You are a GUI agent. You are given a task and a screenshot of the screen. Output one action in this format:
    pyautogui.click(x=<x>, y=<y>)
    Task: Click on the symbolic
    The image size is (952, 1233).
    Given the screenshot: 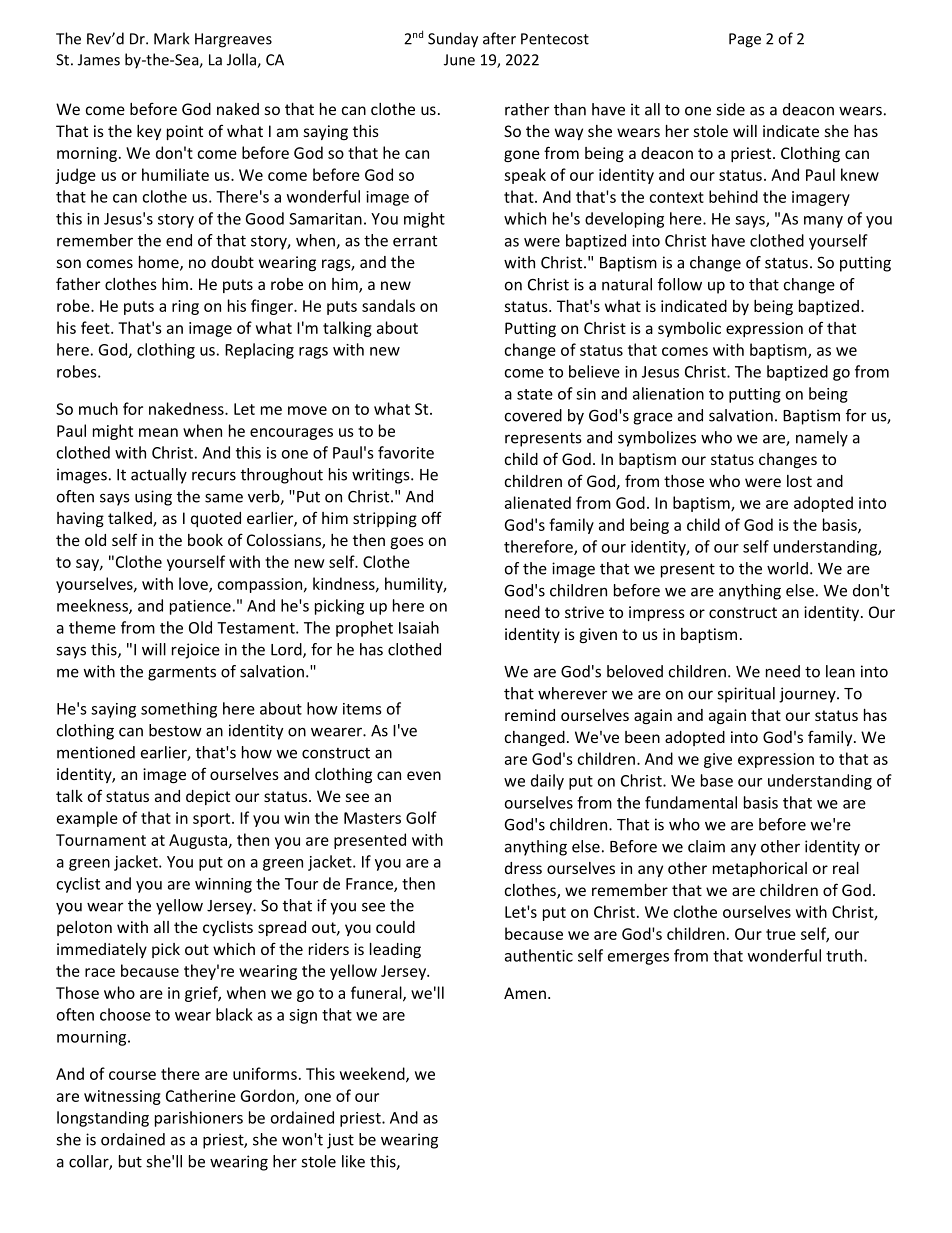 What is the action you would take?
    pyautogui.click(x=689, y=329)
